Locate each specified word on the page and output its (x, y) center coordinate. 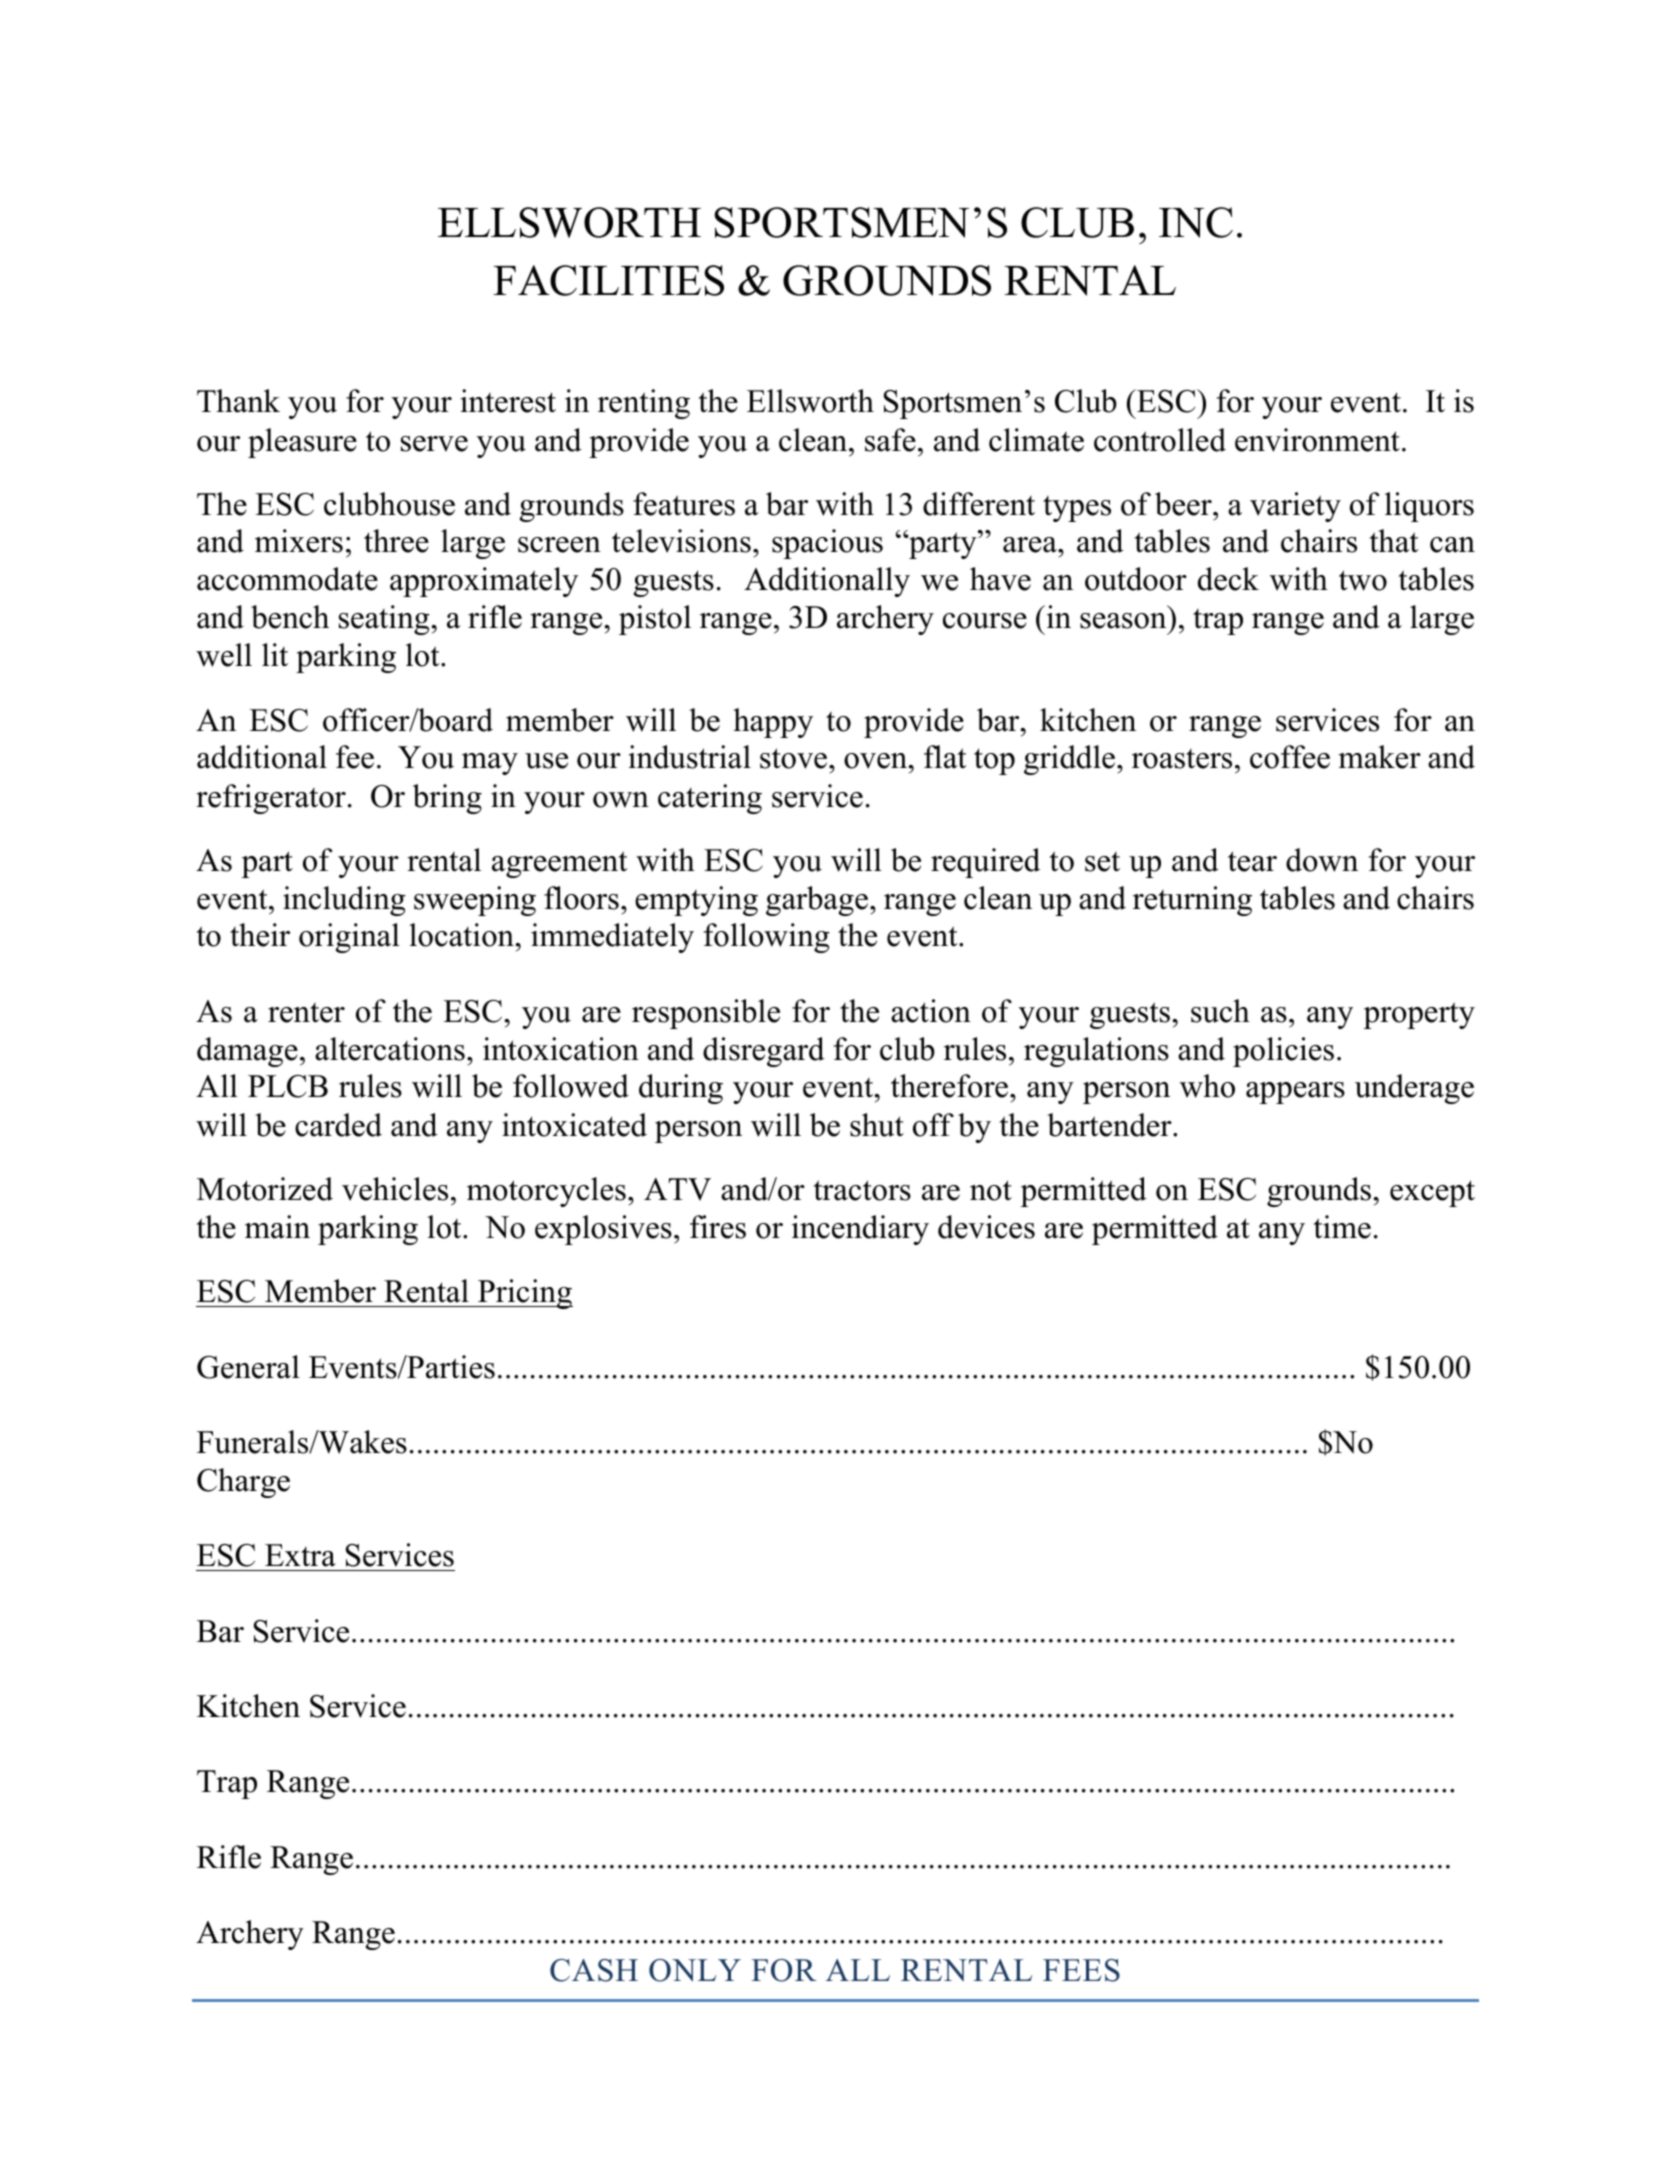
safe (890, 440)
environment (1317, 440)
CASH (594, 1970)
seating (385, 620)
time (1342, 1227)
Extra (300, 1555)
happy (773, 723)
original (349, 938)
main (277, 1227)
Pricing (524, 1294)
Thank (238, 401)
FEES (1081, 1970)
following (767, 938)
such (1220, 1011)
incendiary (860, 1230)
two (1363, 580)
